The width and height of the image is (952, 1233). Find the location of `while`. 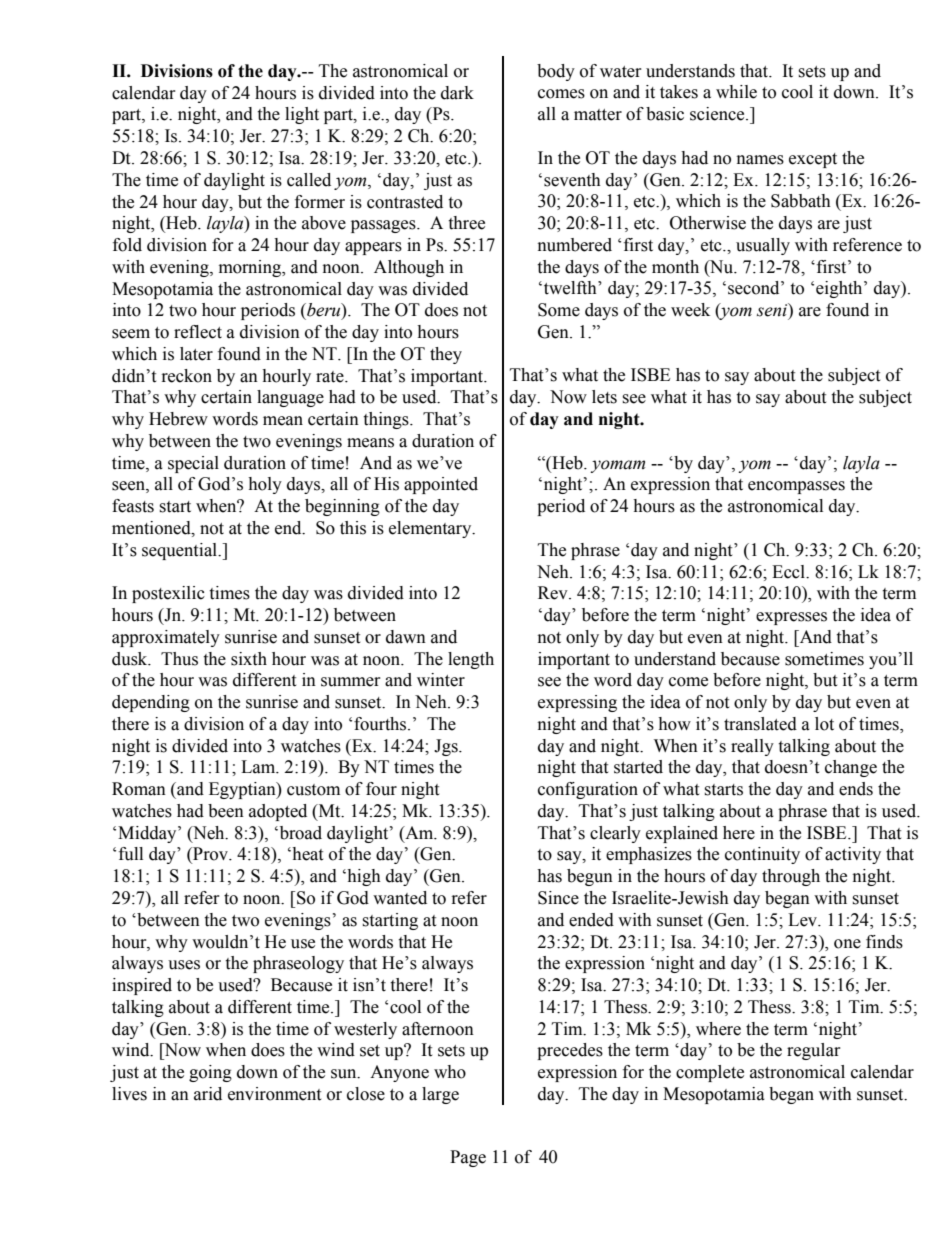

while is located at coordinates (736, 92).
